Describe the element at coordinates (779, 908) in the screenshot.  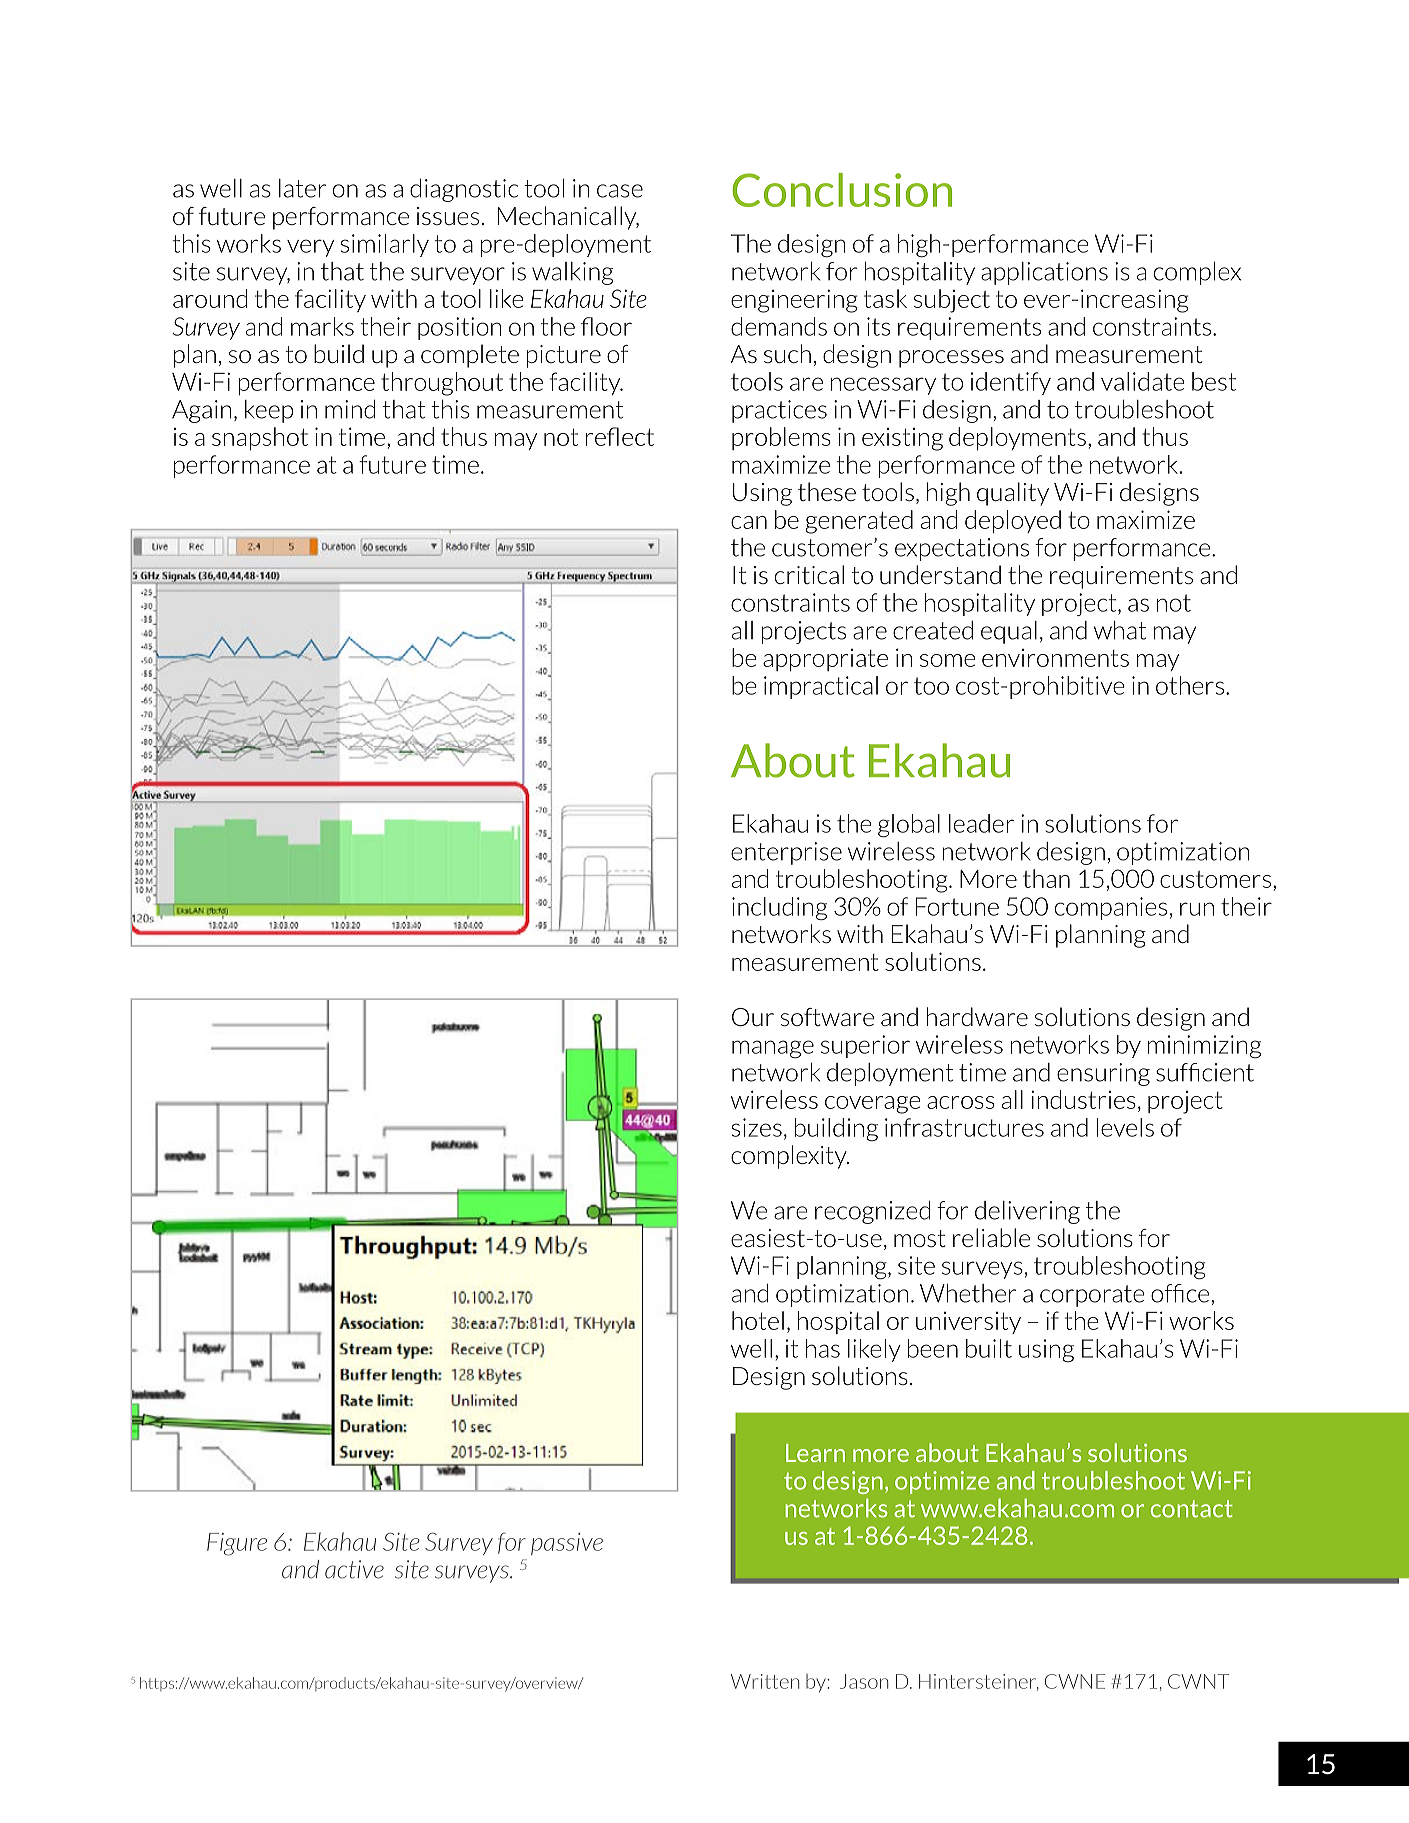
I see `including` at that location.
